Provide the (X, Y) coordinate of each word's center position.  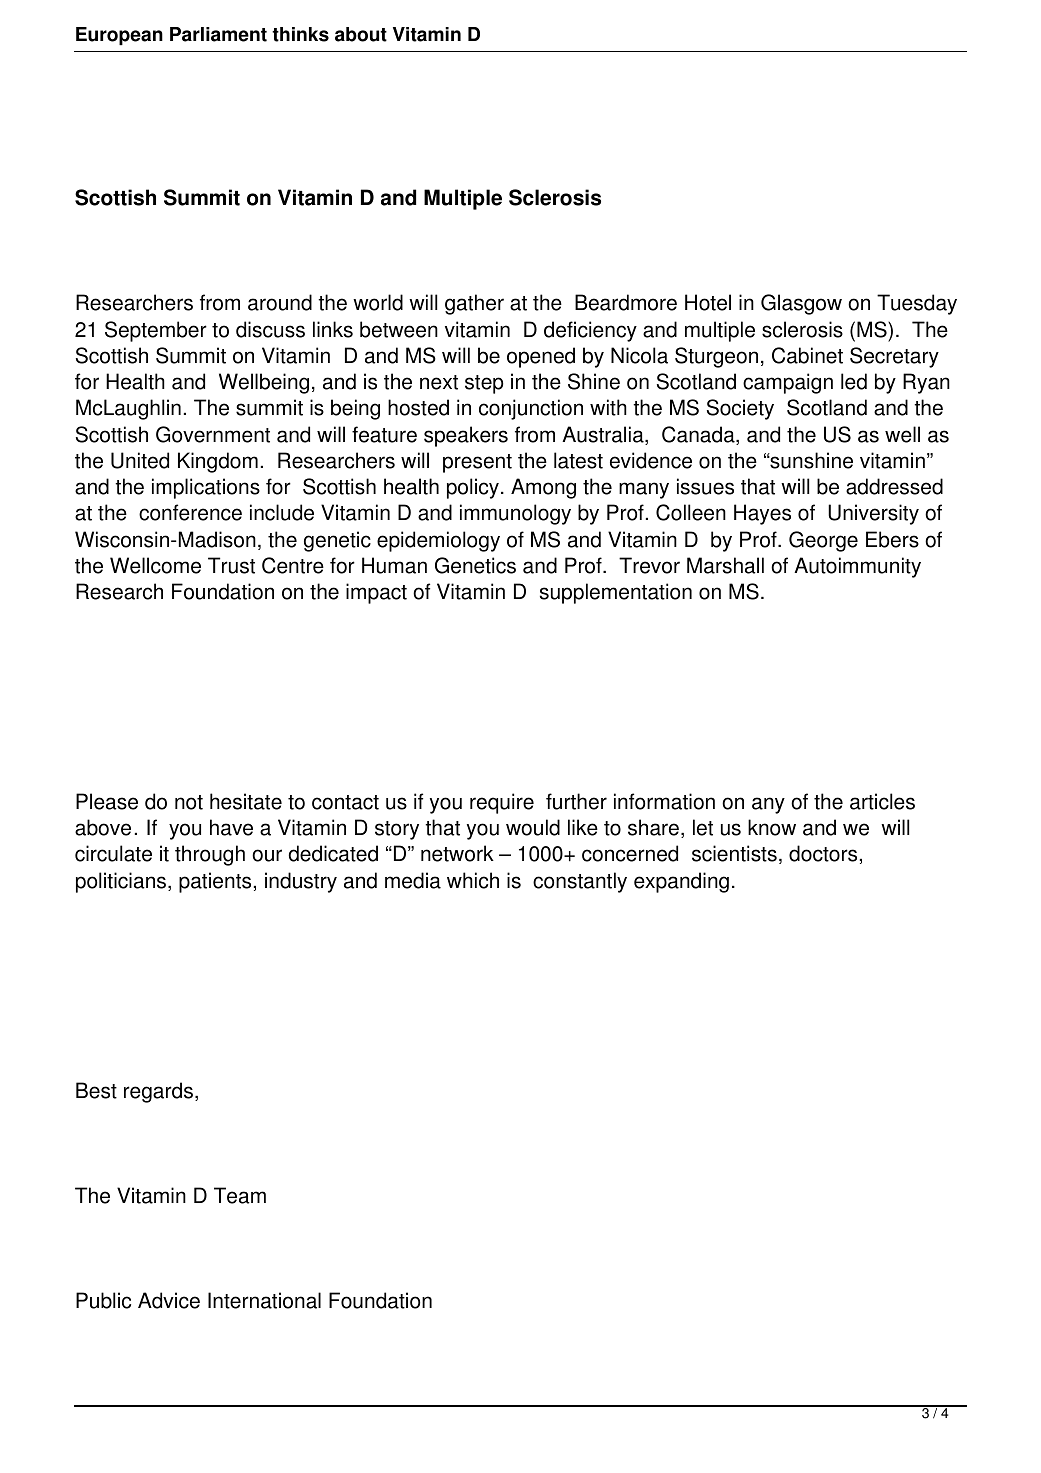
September (156, 331)
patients (215, 882)
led (854, 381)
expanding (681, 882)
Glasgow (801, 304)
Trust (231, 565)
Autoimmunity (857, 567)
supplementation (616, 593)
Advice (169, 1300)
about (361, 34)
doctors (823, 853)
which (473, 880)
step (484, 384)
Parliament (218, 34)
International (264, 1300)
